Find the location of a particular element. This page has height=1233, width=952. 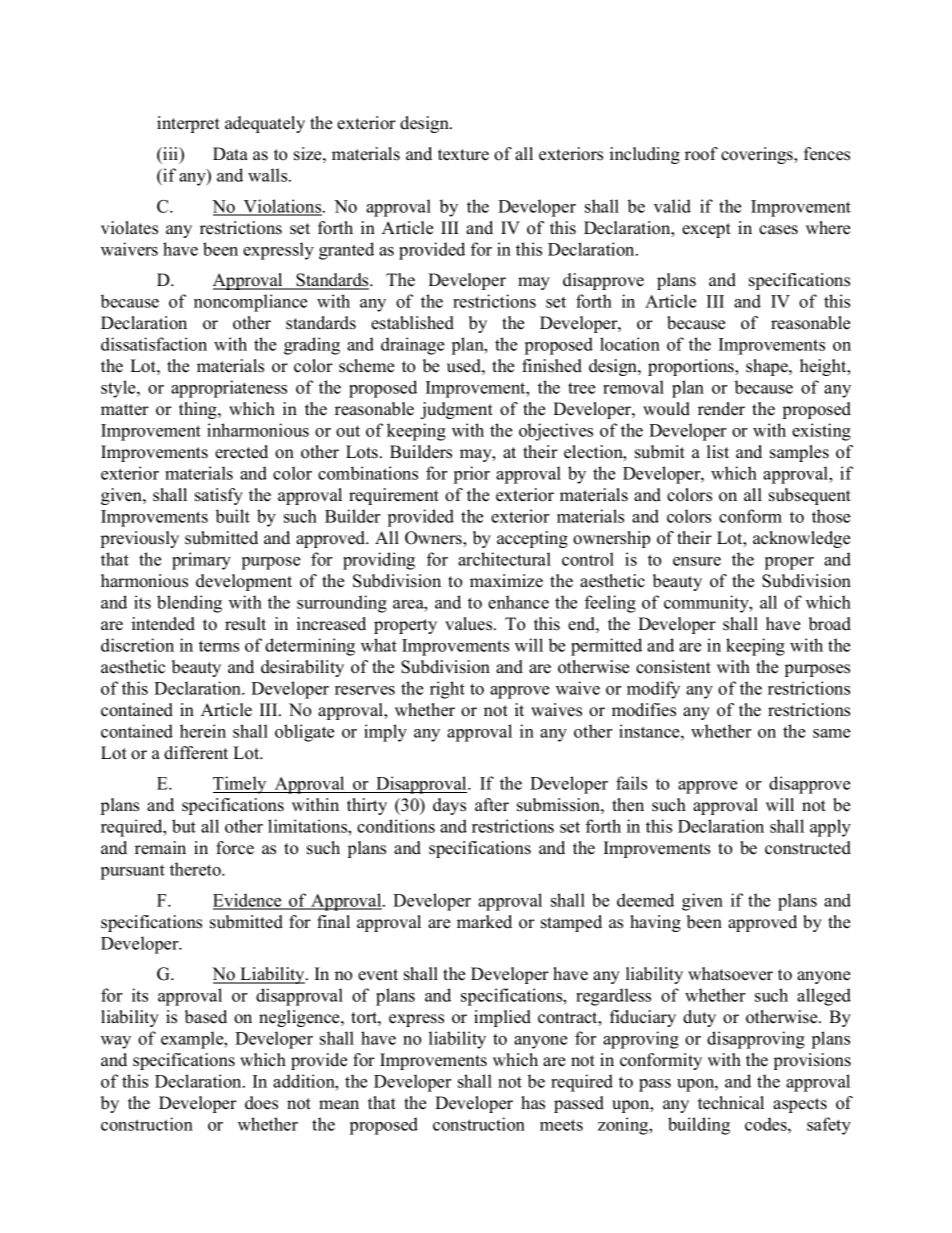

acknowledge is located at coordinates (801, 539).
